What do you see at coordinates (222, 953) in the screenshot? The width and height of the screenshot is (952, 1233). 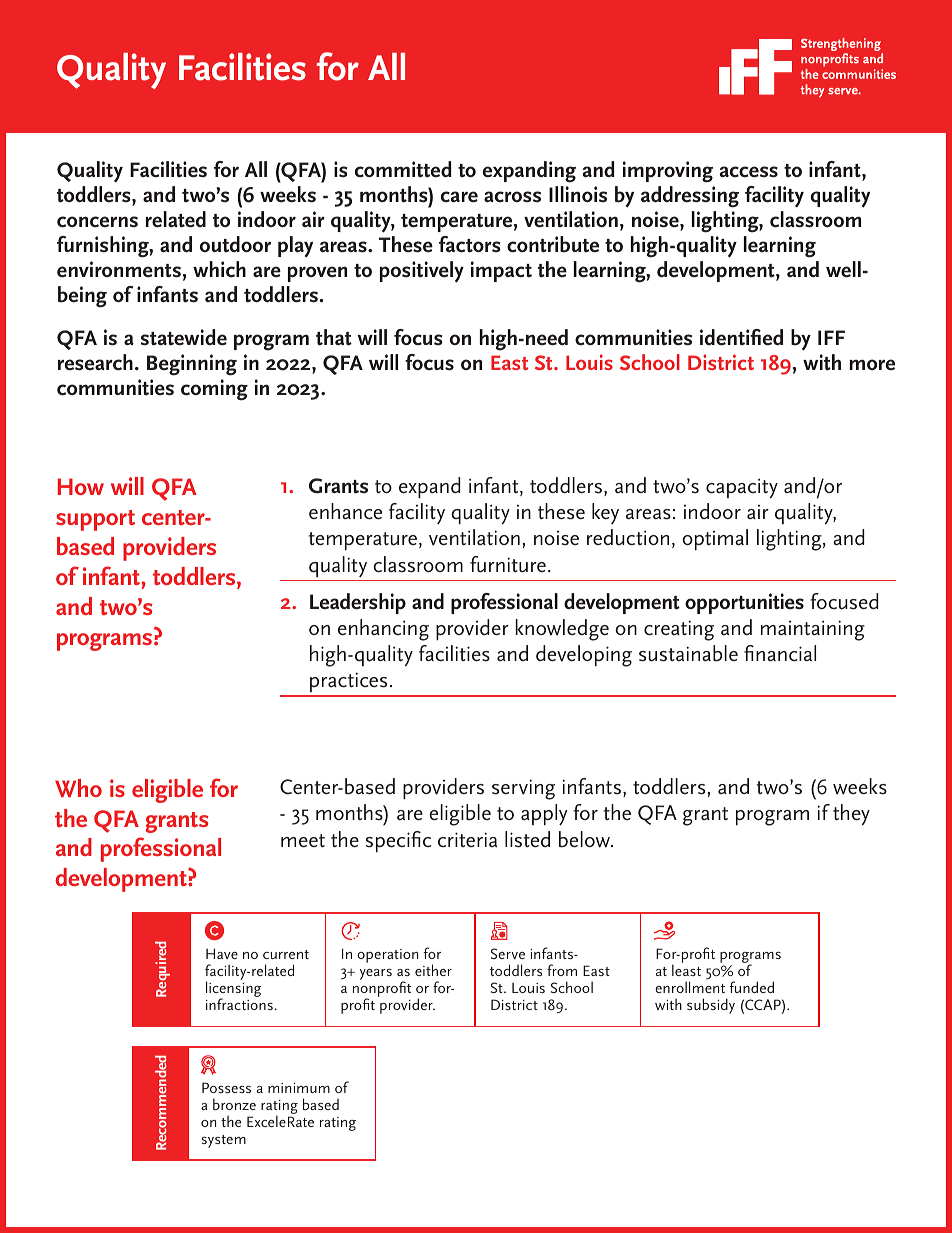 I see `Have` at bounding box center [222, 953].
